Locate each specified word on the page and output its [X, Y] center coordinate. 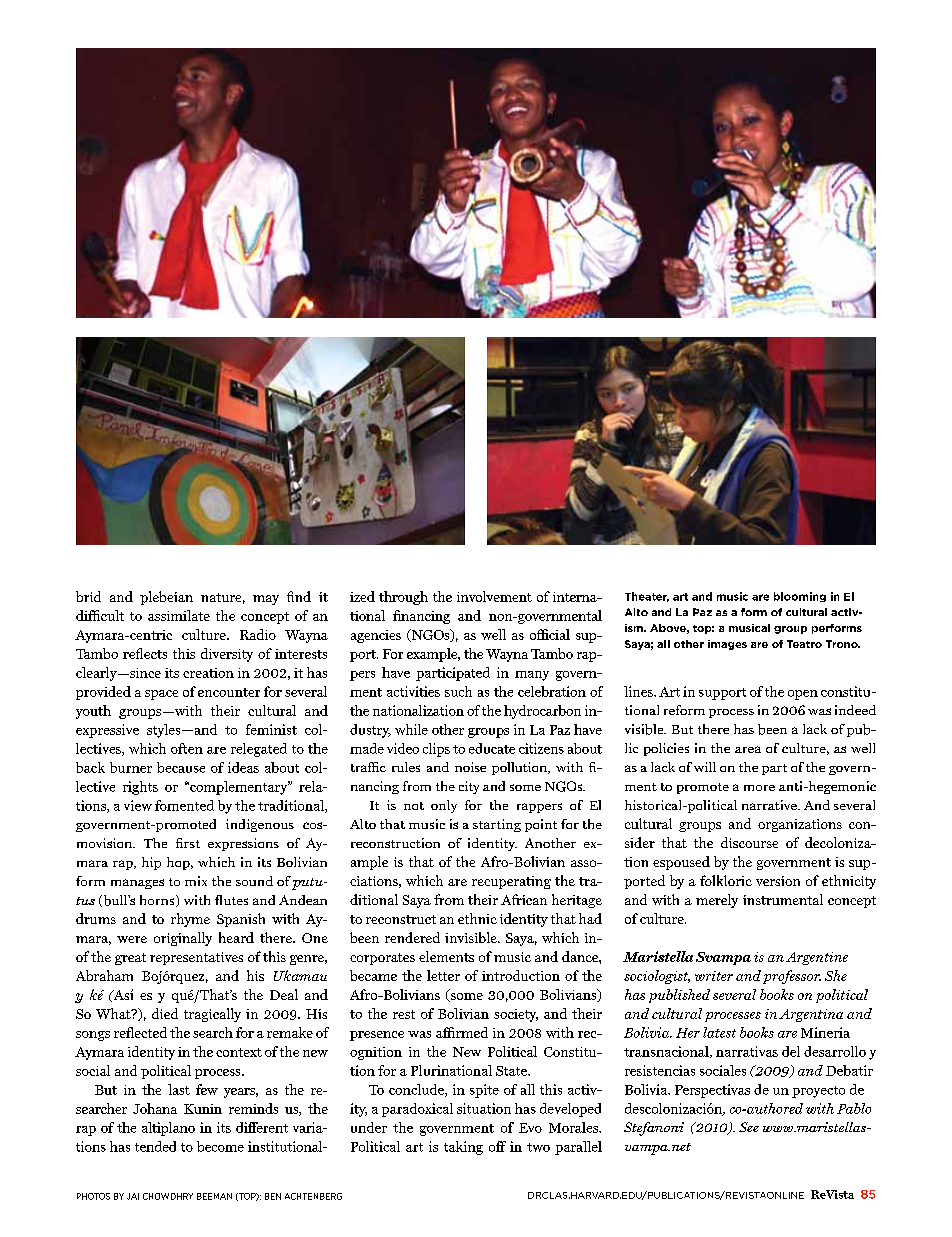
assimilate [179, 615]
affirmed [462, 1032]
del [791, 1051]
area [748, 749]
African [524, 899]
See [749, 1127]
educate [492, 748]
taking [463, 1148]
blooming [800, 597]
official [550, 634]
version [778, 881]
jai [133, 1196]
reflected [140, 1032]
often [187, 748]
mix [196, 881]
